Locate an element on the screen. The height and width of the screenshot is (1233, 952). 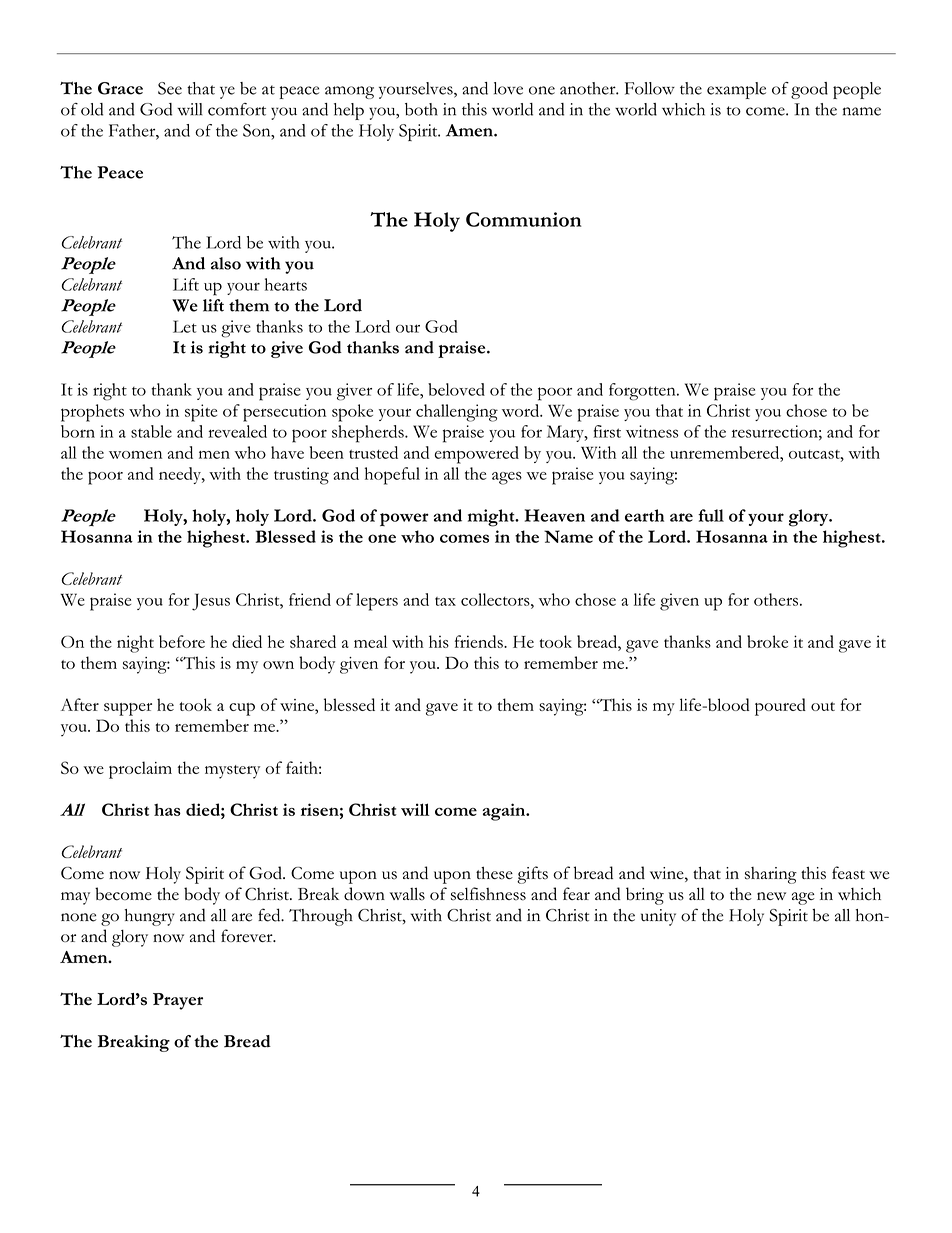
Jesus is located at coordinates (211, 602).
